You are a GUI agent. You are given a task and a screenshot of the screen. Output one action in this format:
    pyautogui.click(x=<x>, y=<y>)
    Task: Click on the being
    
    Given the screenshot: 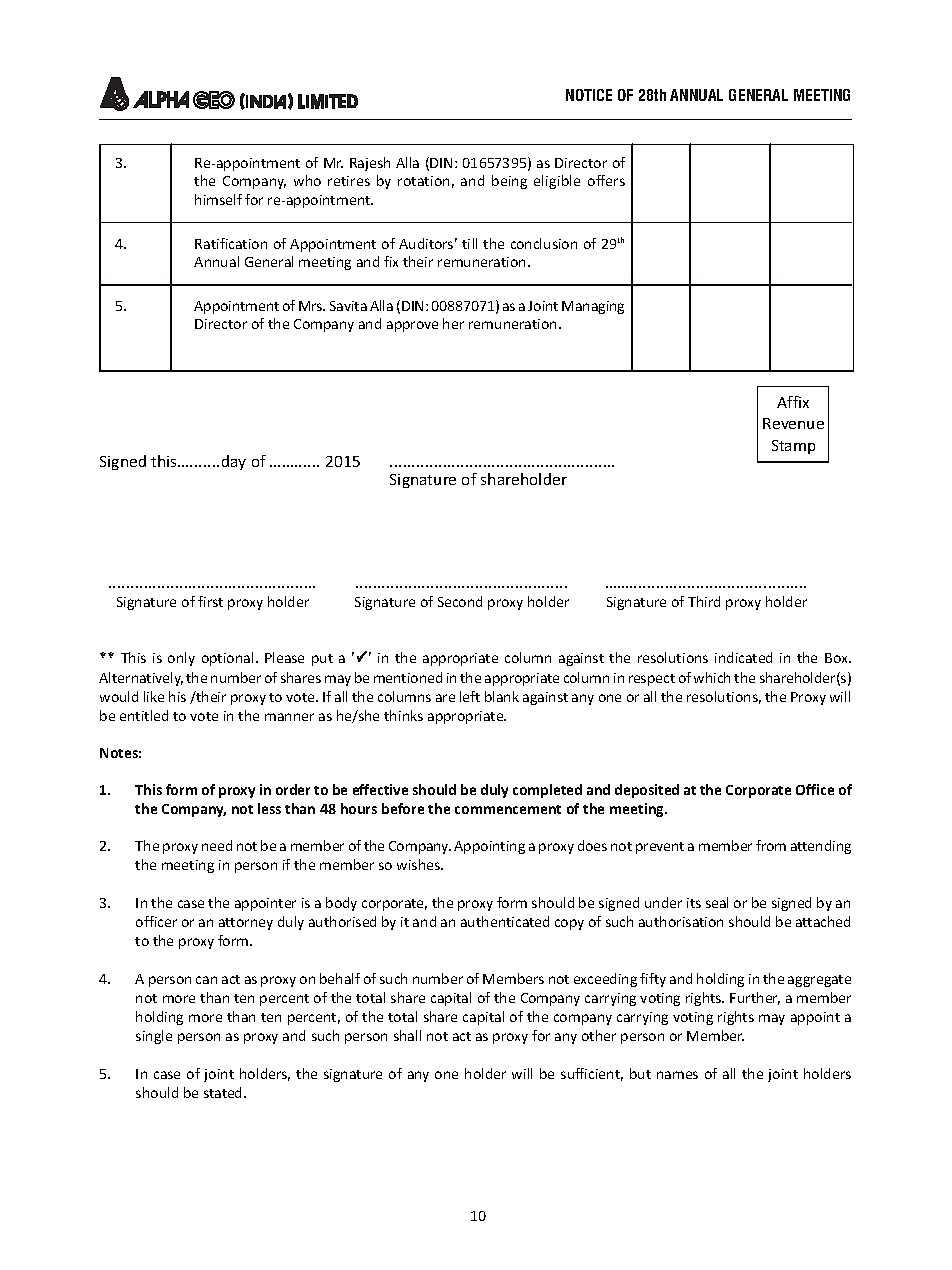 What is the action you would take?
    pyautogui.click(x=509, y=182)
